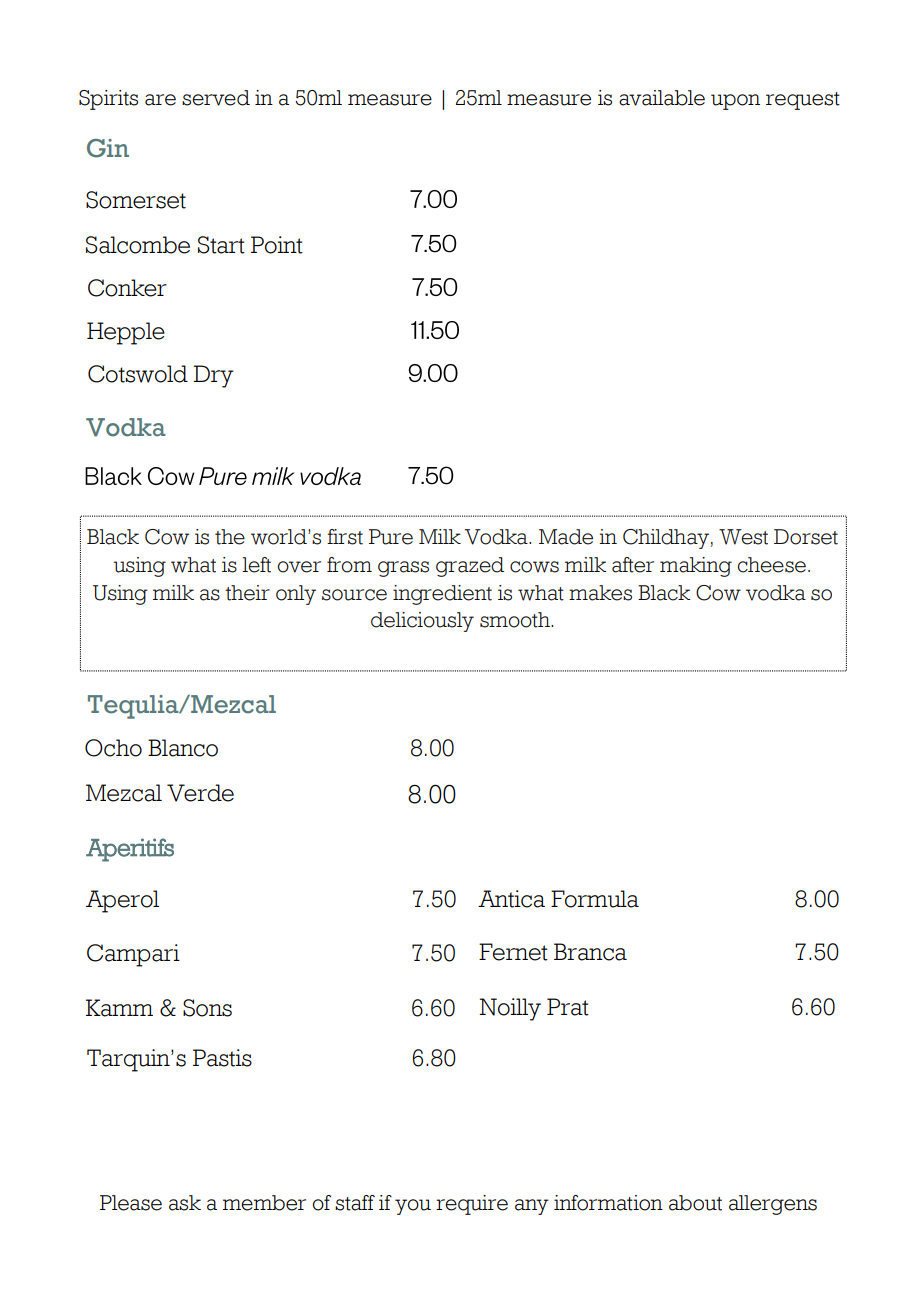  I want to click on available, so click(662, 98).
